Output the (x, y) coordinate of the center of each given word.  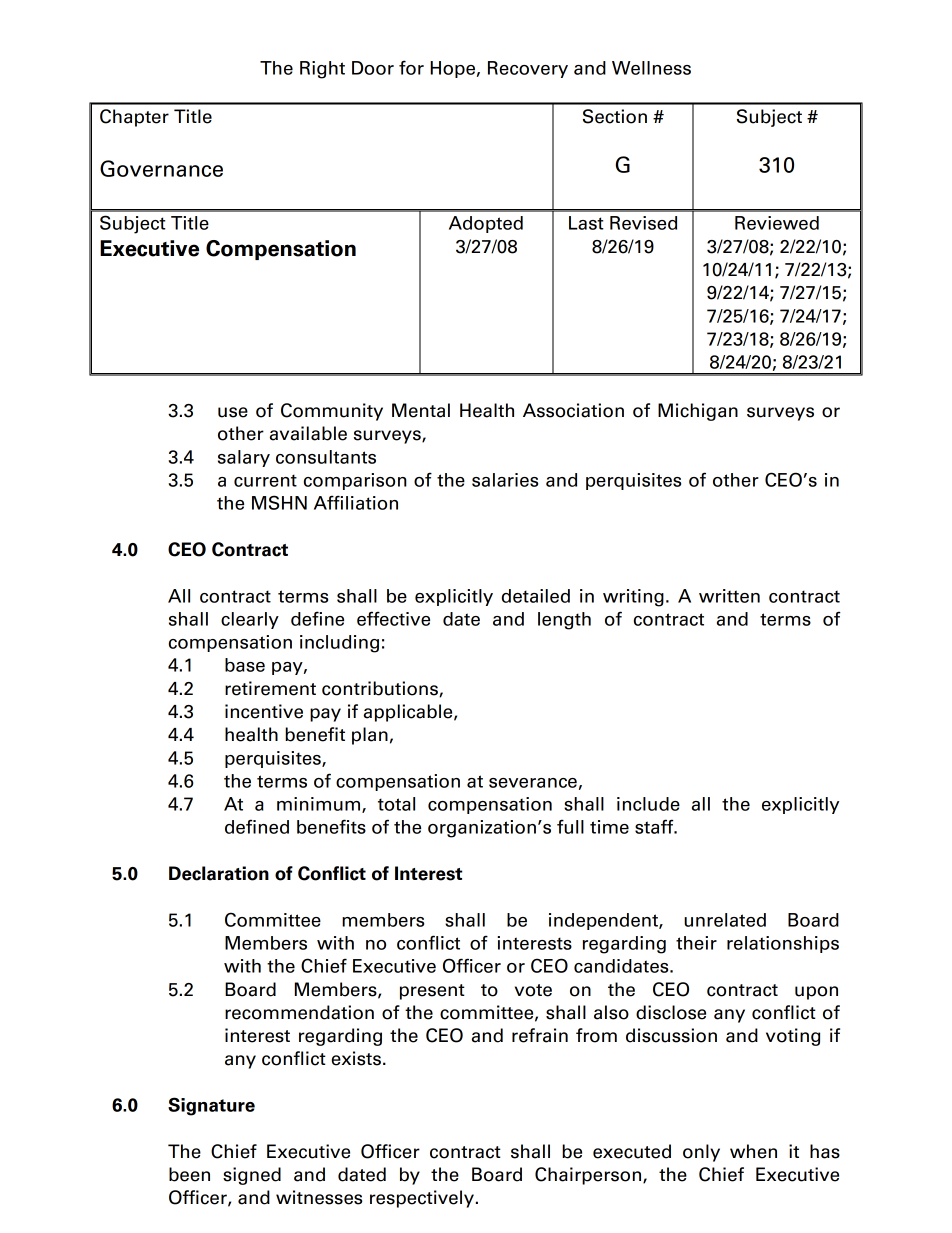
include (648, 804)
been (189, 1174)
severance (533, 783)
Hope (452, 69)
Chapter (134, 118)
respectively (422, 1199)
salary (244, 458)
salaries (505, 480)
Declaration (219, 873)
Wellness (651, 68)
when (753, 1151)
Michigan (698, 412)
